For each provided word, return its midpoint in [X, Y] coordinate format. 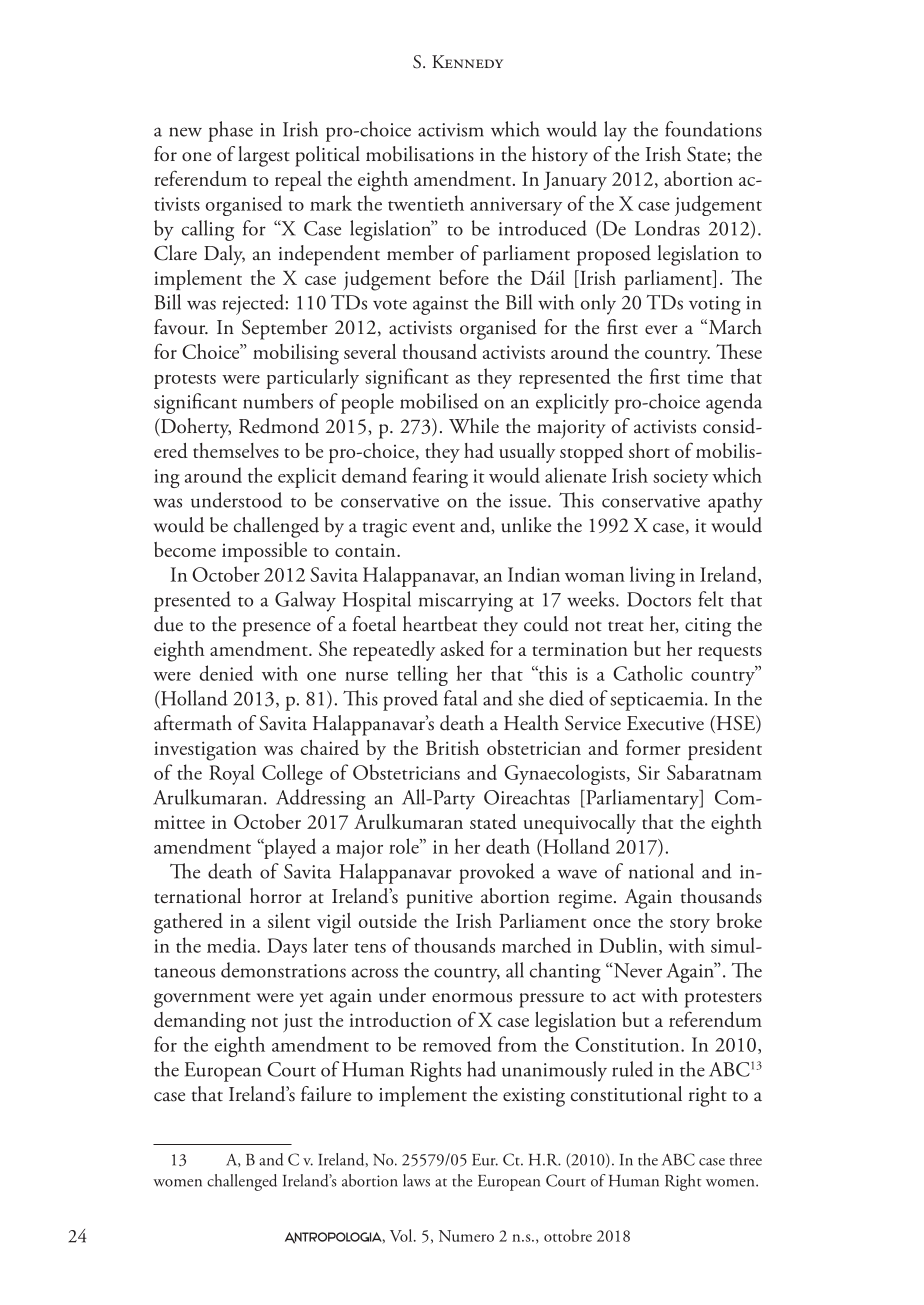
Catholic [648, 673]
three [746, 1159]
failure [326, 1094]
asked [462, 648]
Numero [466, 1236]
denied [226, 673]
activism [451, 130]
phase [230, 131]
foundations [713, 129]
